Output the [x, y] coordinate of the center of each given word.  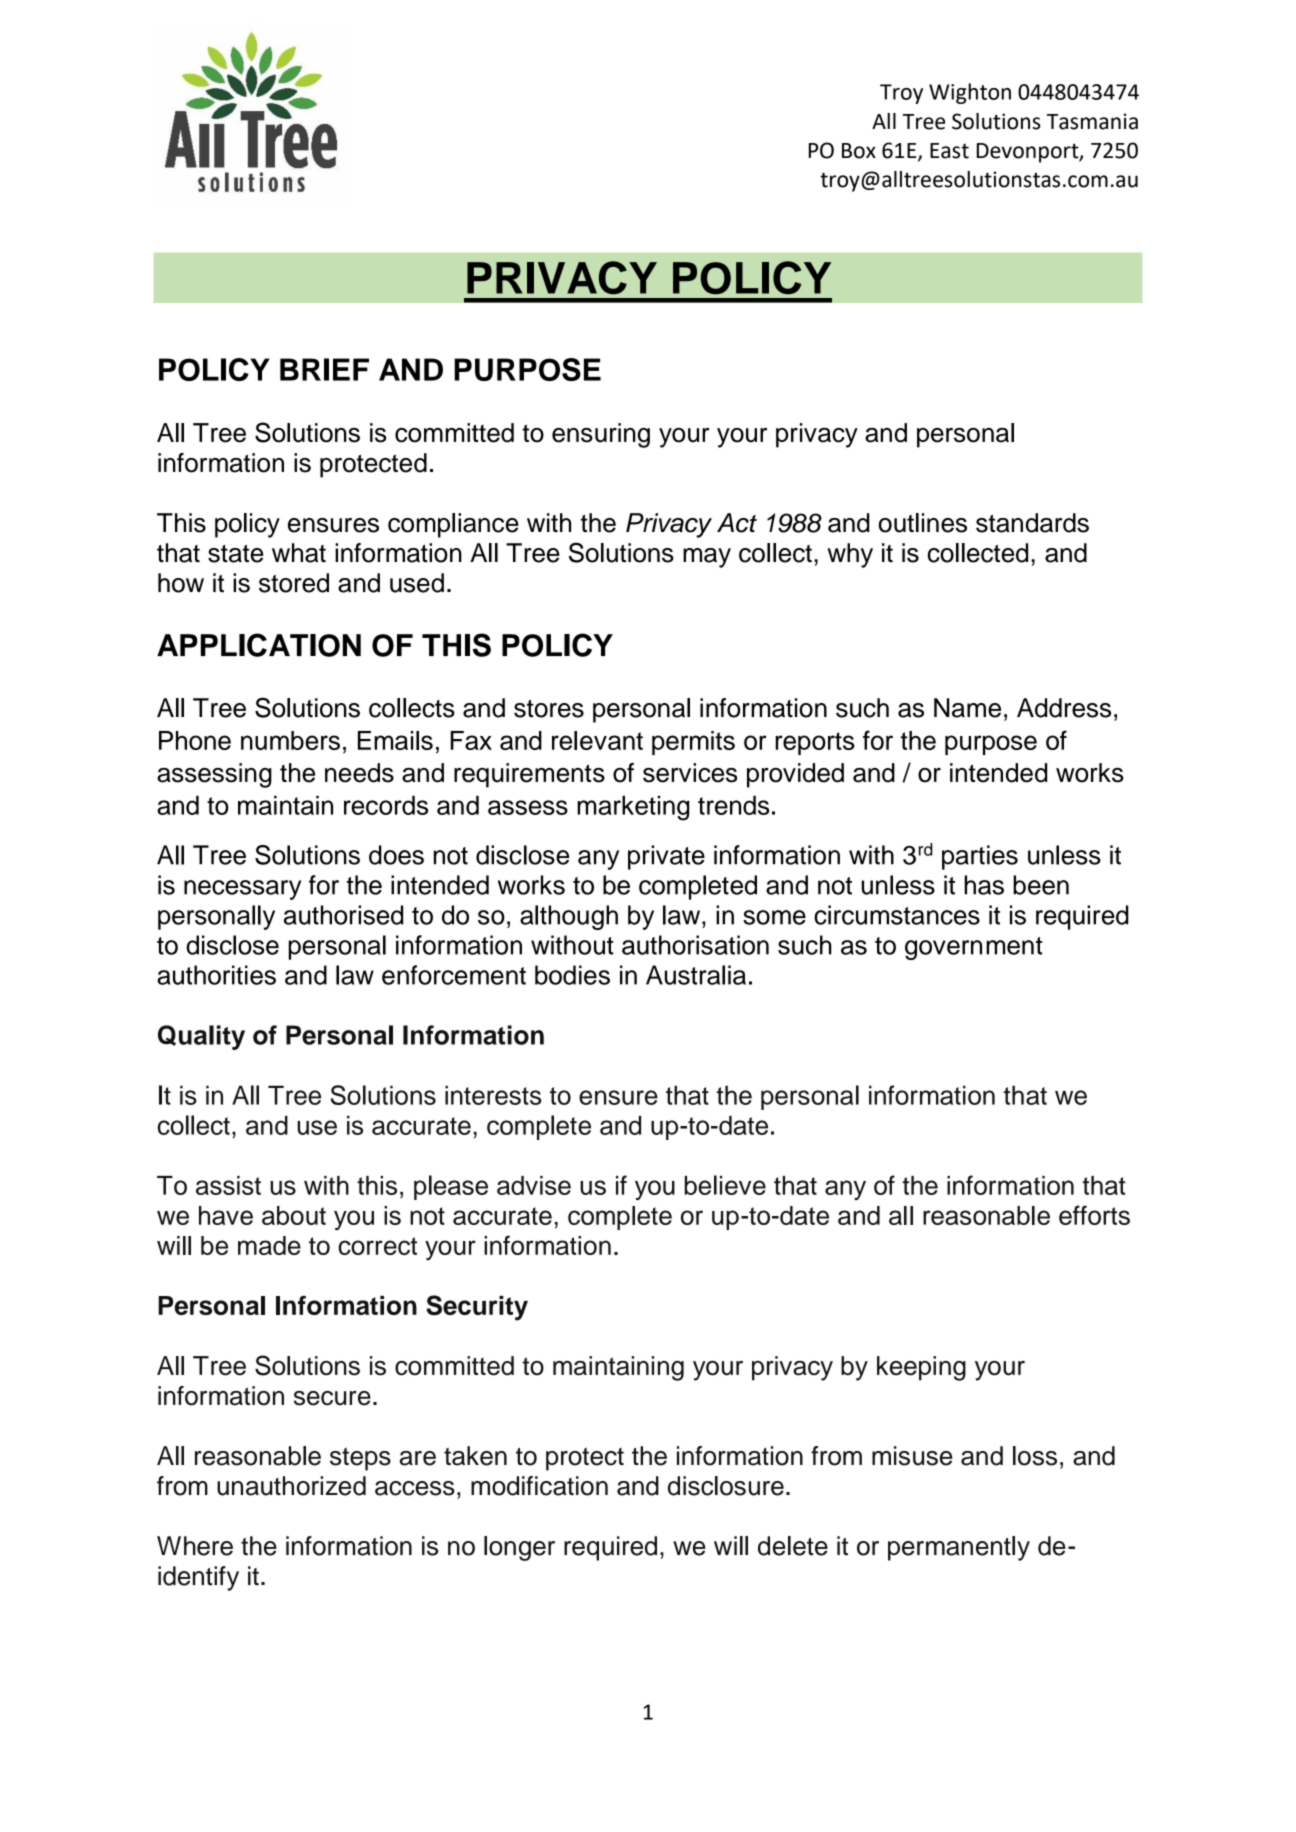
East [949, 151]
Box [859, 151]
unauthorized [291, 1486]
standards [1032, 523]
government [974, 948]
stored [294, 583]
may [707, 558]
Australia [696, 975]
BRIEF [324, 369]
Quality [201, 1037]
